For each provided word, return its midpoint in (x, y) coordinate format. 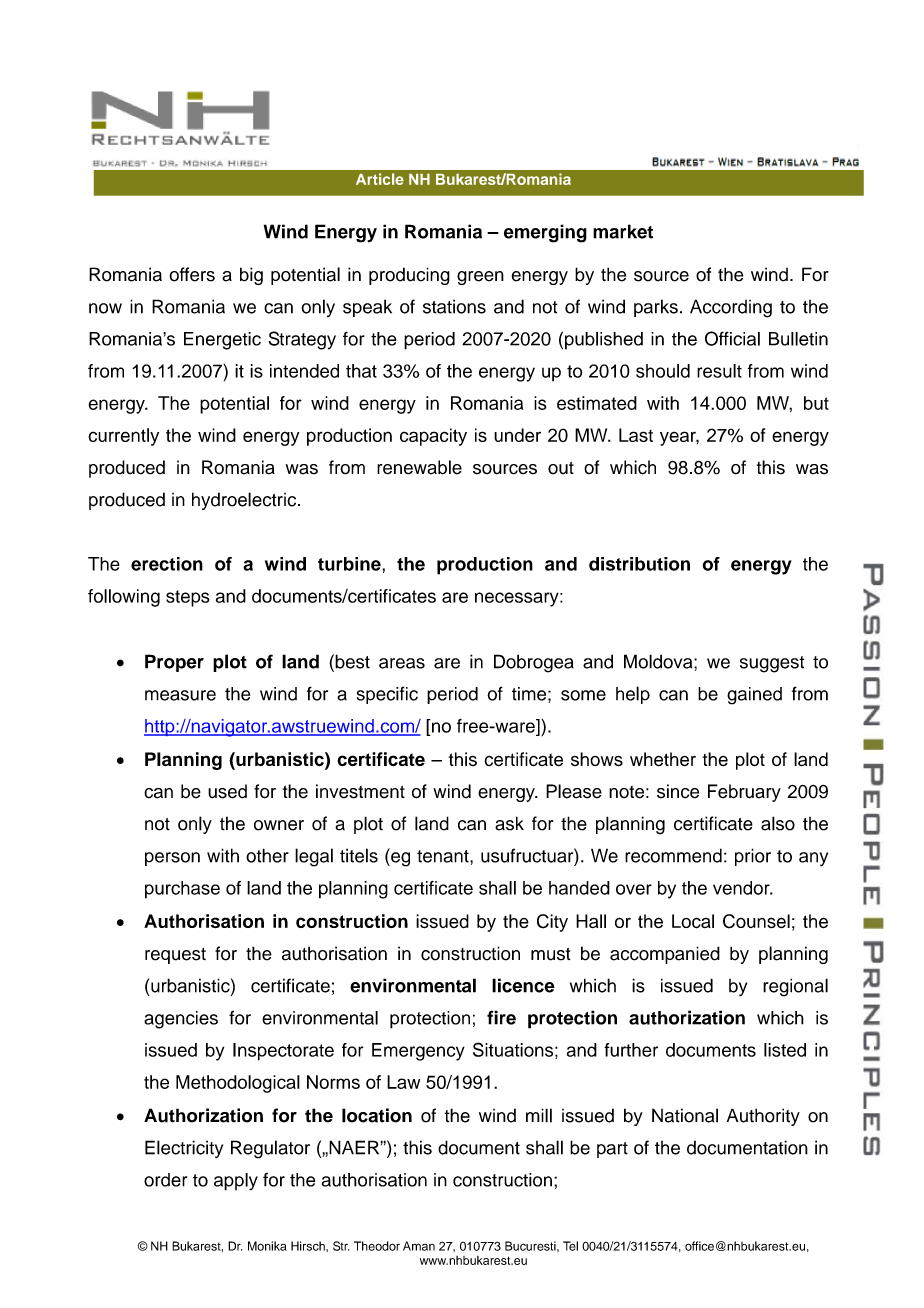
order (165, 1180)
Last (636, 435)
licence (523, 985)
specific (387, 695)
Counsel (756, 921)
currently (123, 437)
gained (754, 696)
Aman (419, 1246)
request (175, 956)
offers (192, 274)
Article (380, 179)
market (623, 231)
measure (180, 695)
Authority (763, 1117)
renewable (419, 467)
